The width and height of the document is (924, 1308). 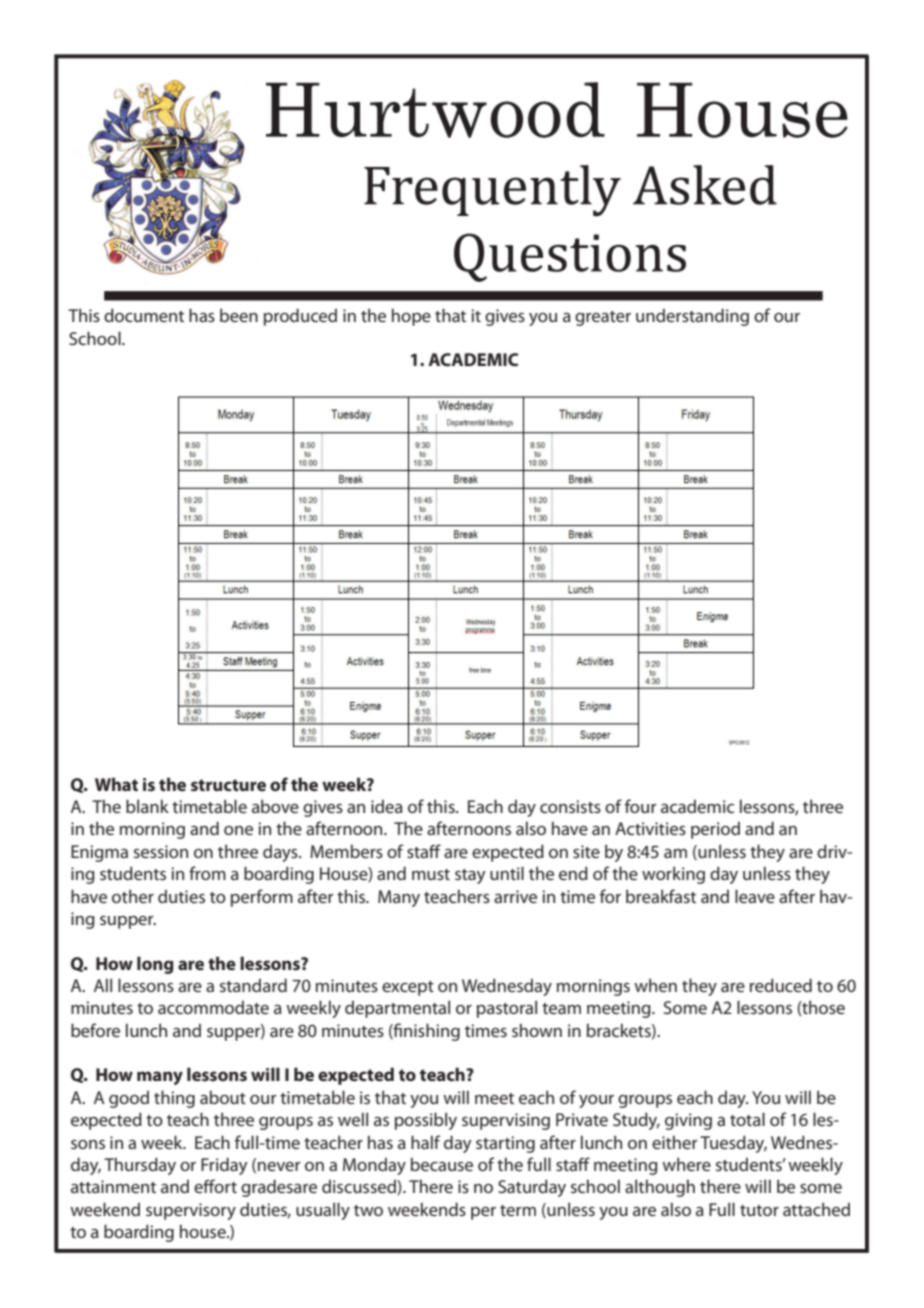 I want to click on because, so click(x=442, y=1164).
